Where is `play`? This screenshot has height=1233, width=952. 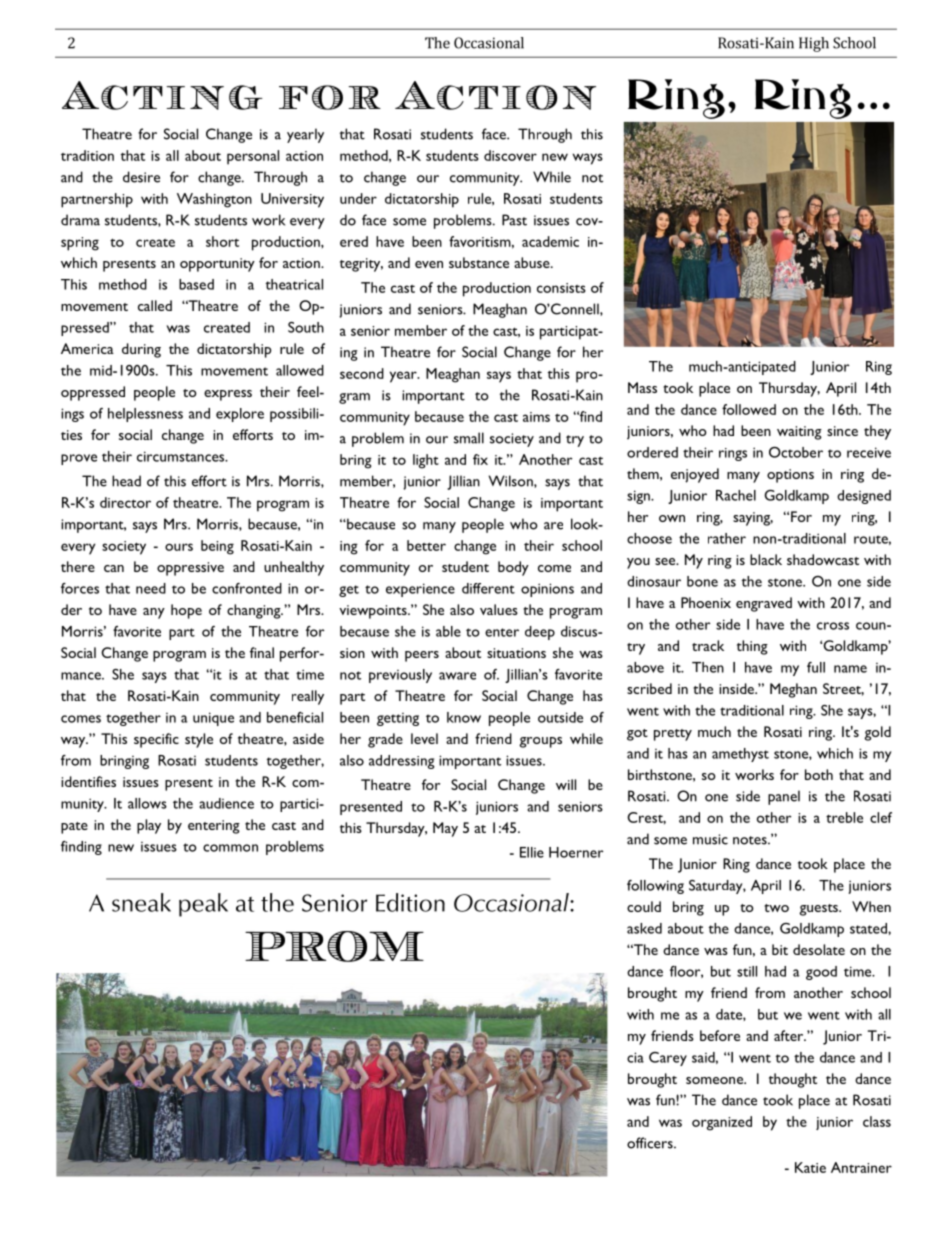 play is located at coordinates (149, 826).
